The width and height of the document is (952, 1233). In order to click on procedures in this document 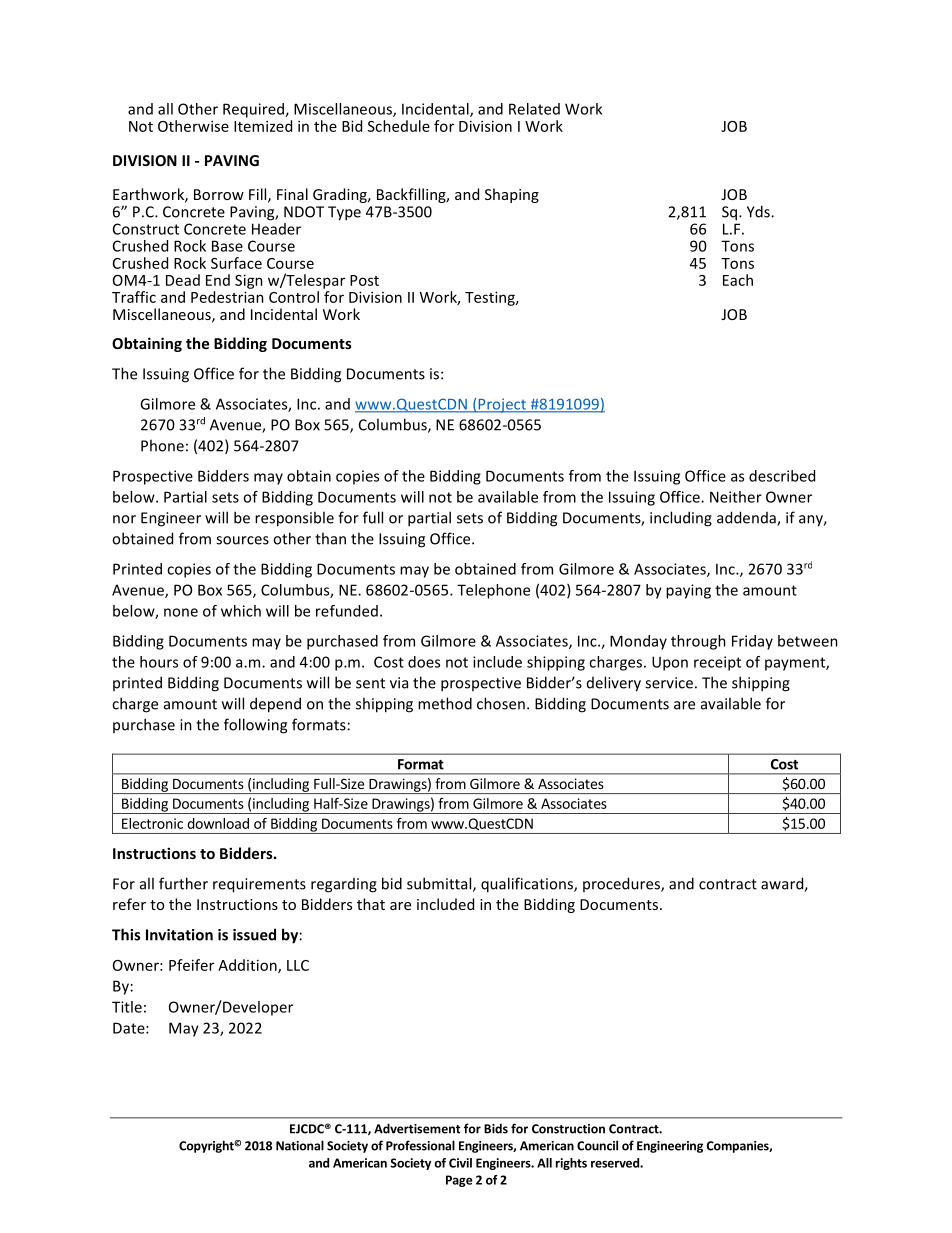, I will do `click(622, 884)`.
